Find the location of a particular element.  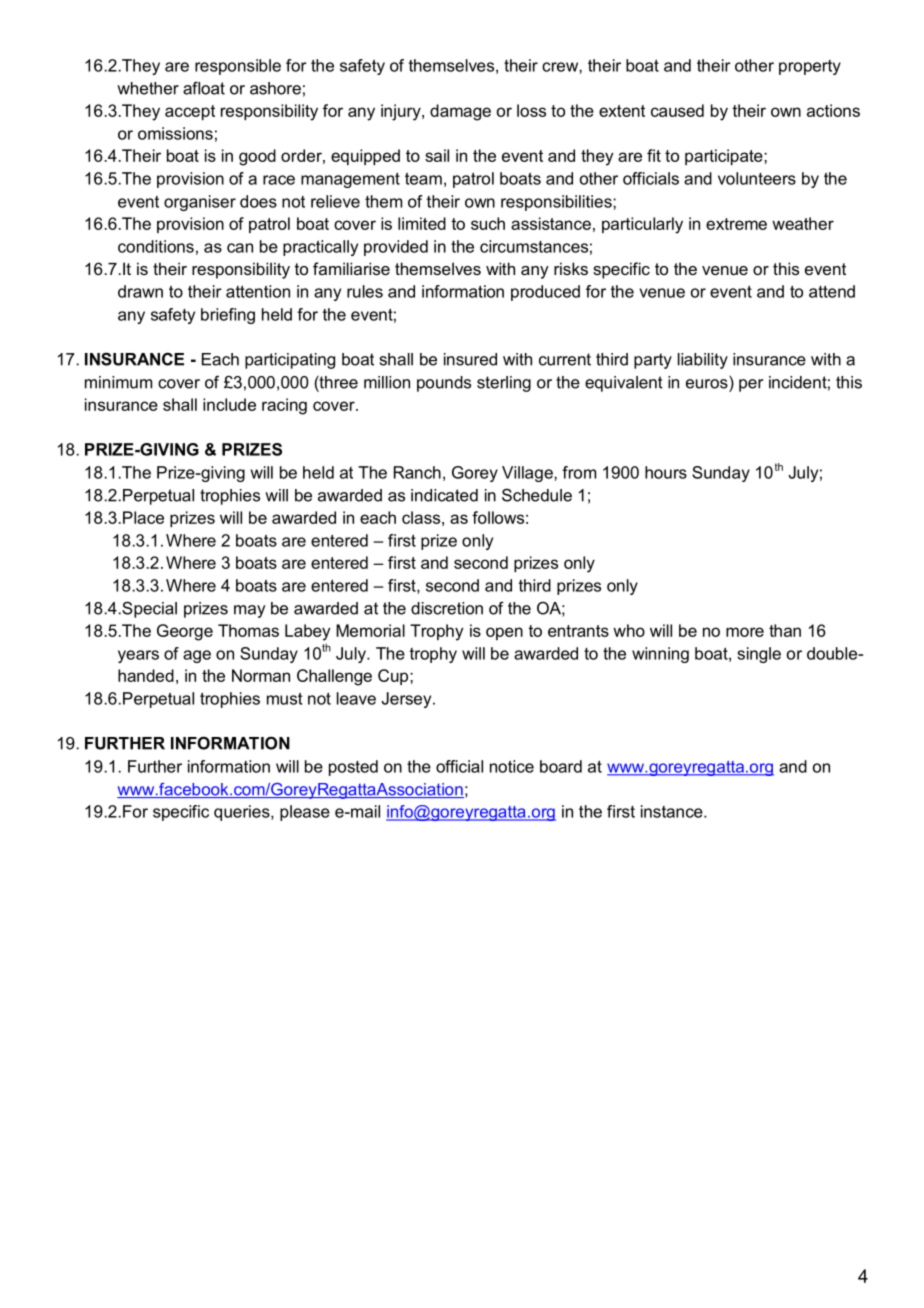

extreme is located at coordinates (736, 224).
